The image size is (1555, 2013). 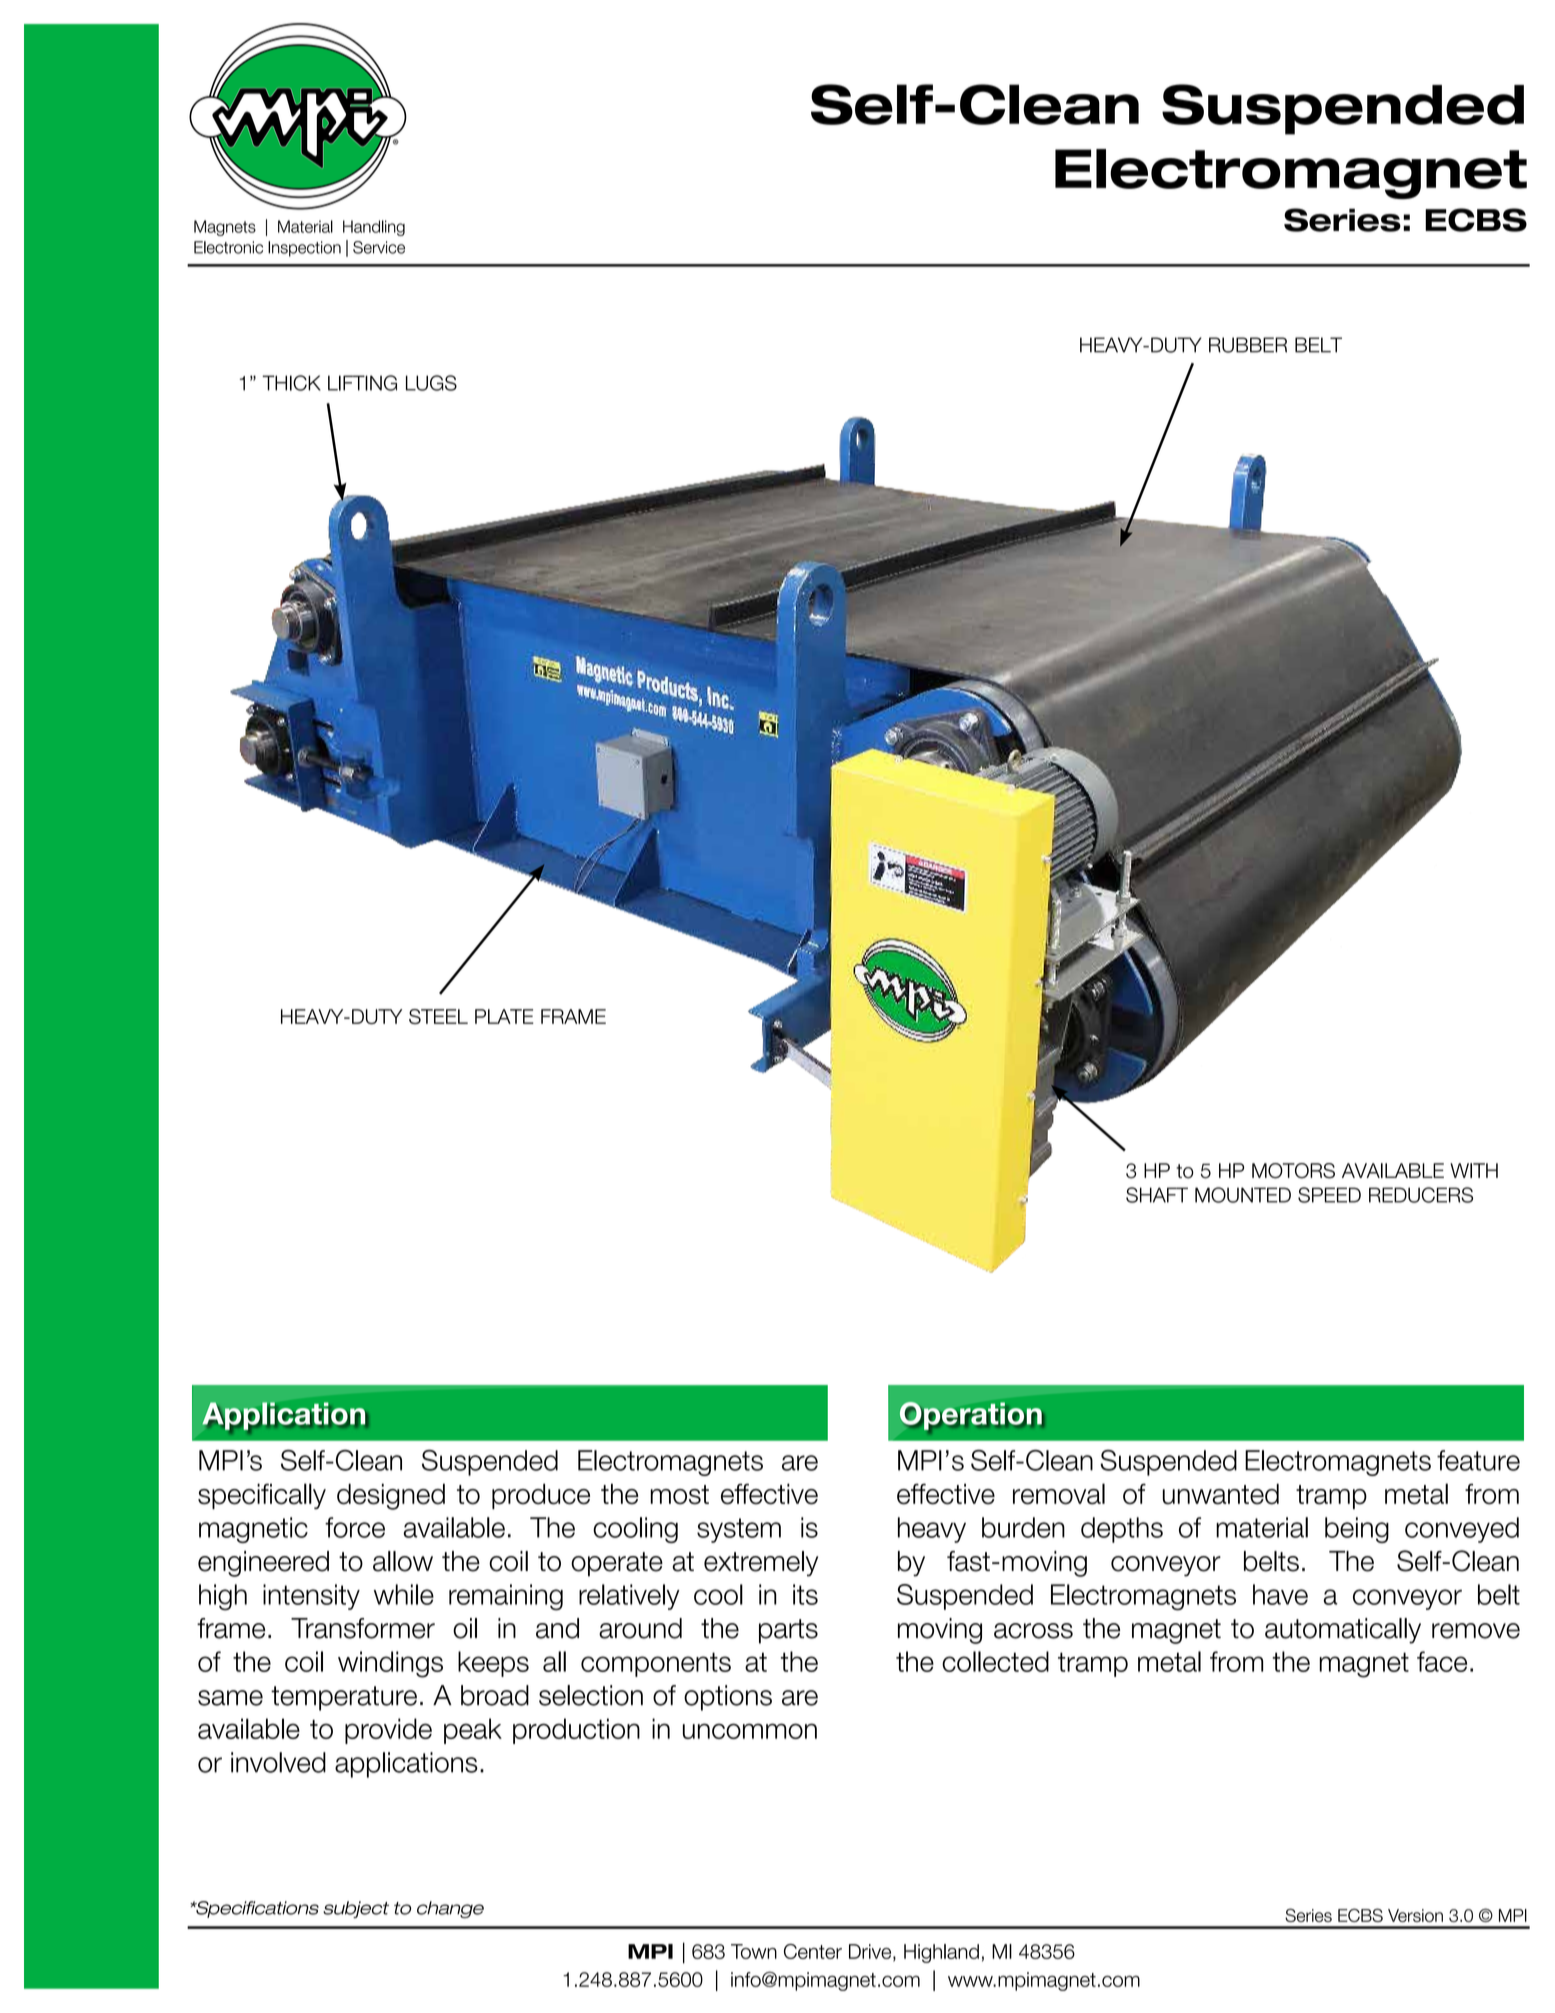 I want to click on designed, so click(x=391, y=1496).
